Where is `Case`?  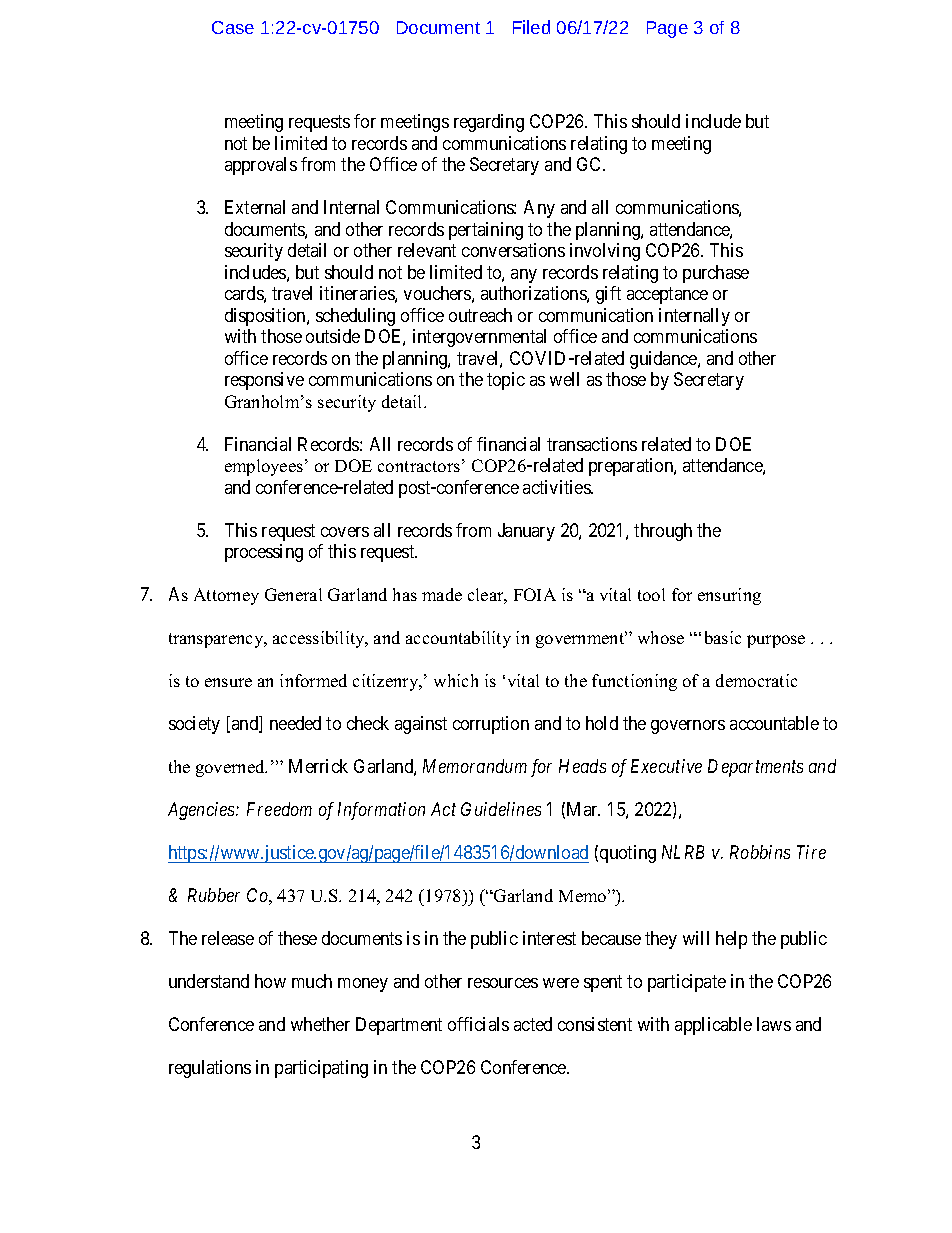
Case is located at coordinates (233, 27).
